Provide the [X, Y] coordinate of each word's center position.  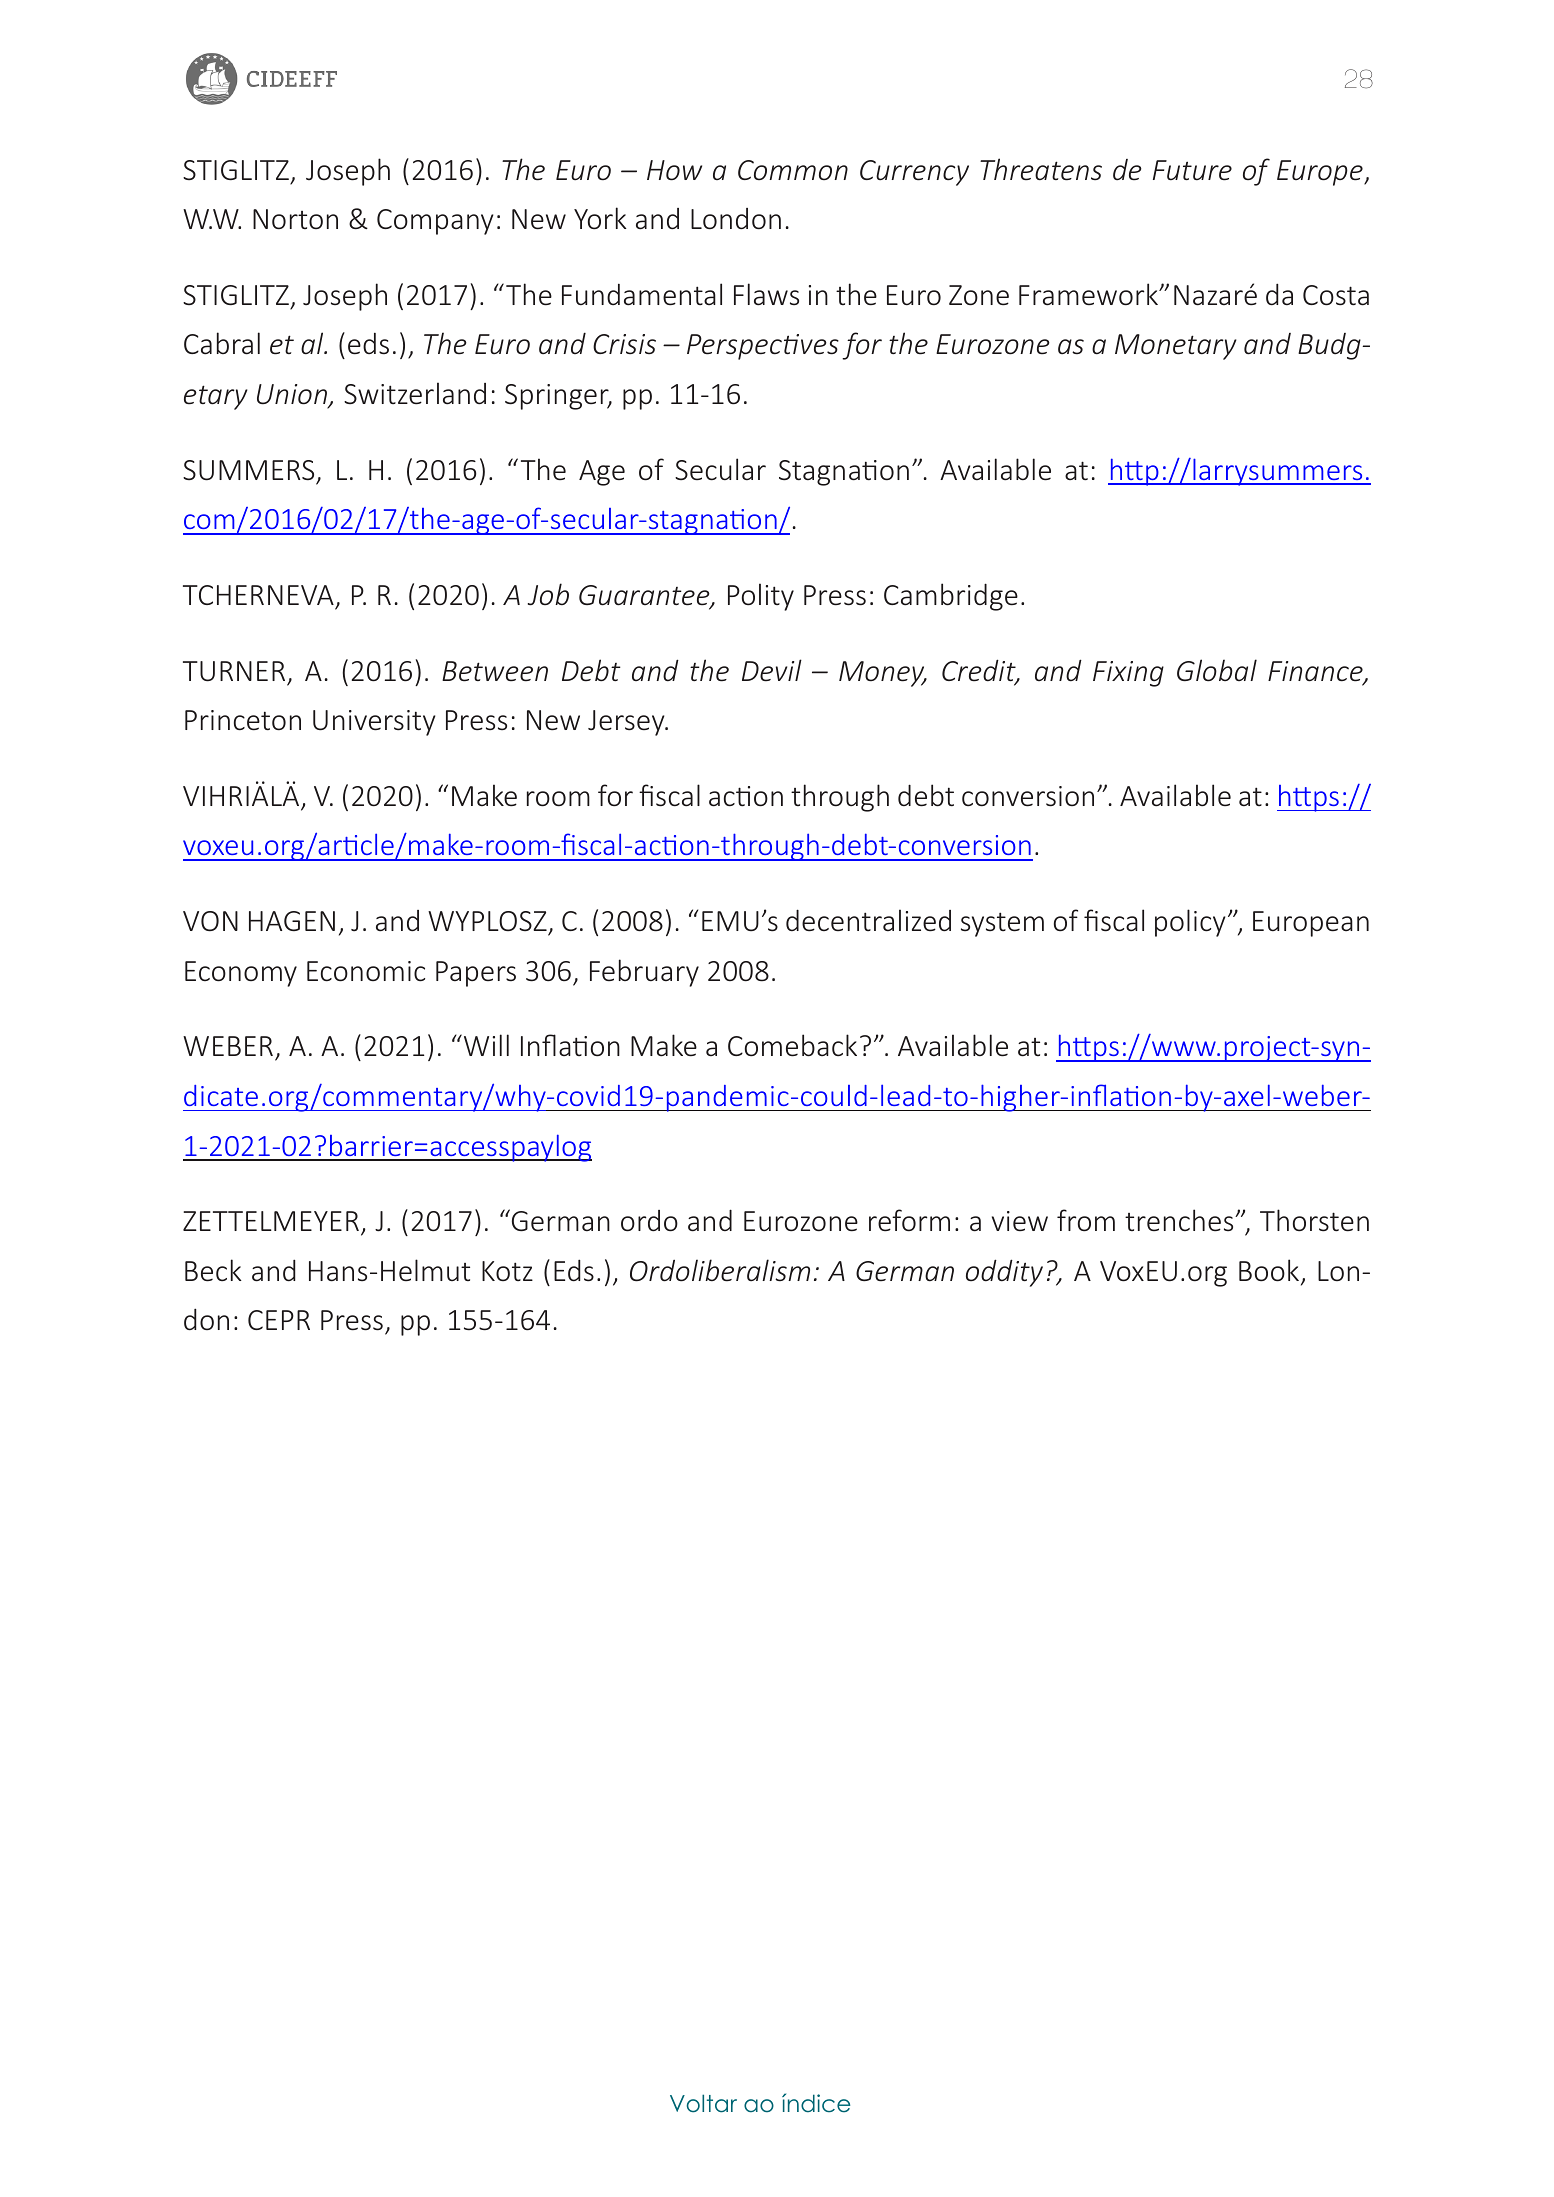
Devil [772, 670]
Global [1217, 670]
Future [1192, 170]
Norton [295, 219]
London [736, 219]
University [374, 723]
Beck [213, 1270]
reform [909, 1220]
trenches [1180, 1220]
